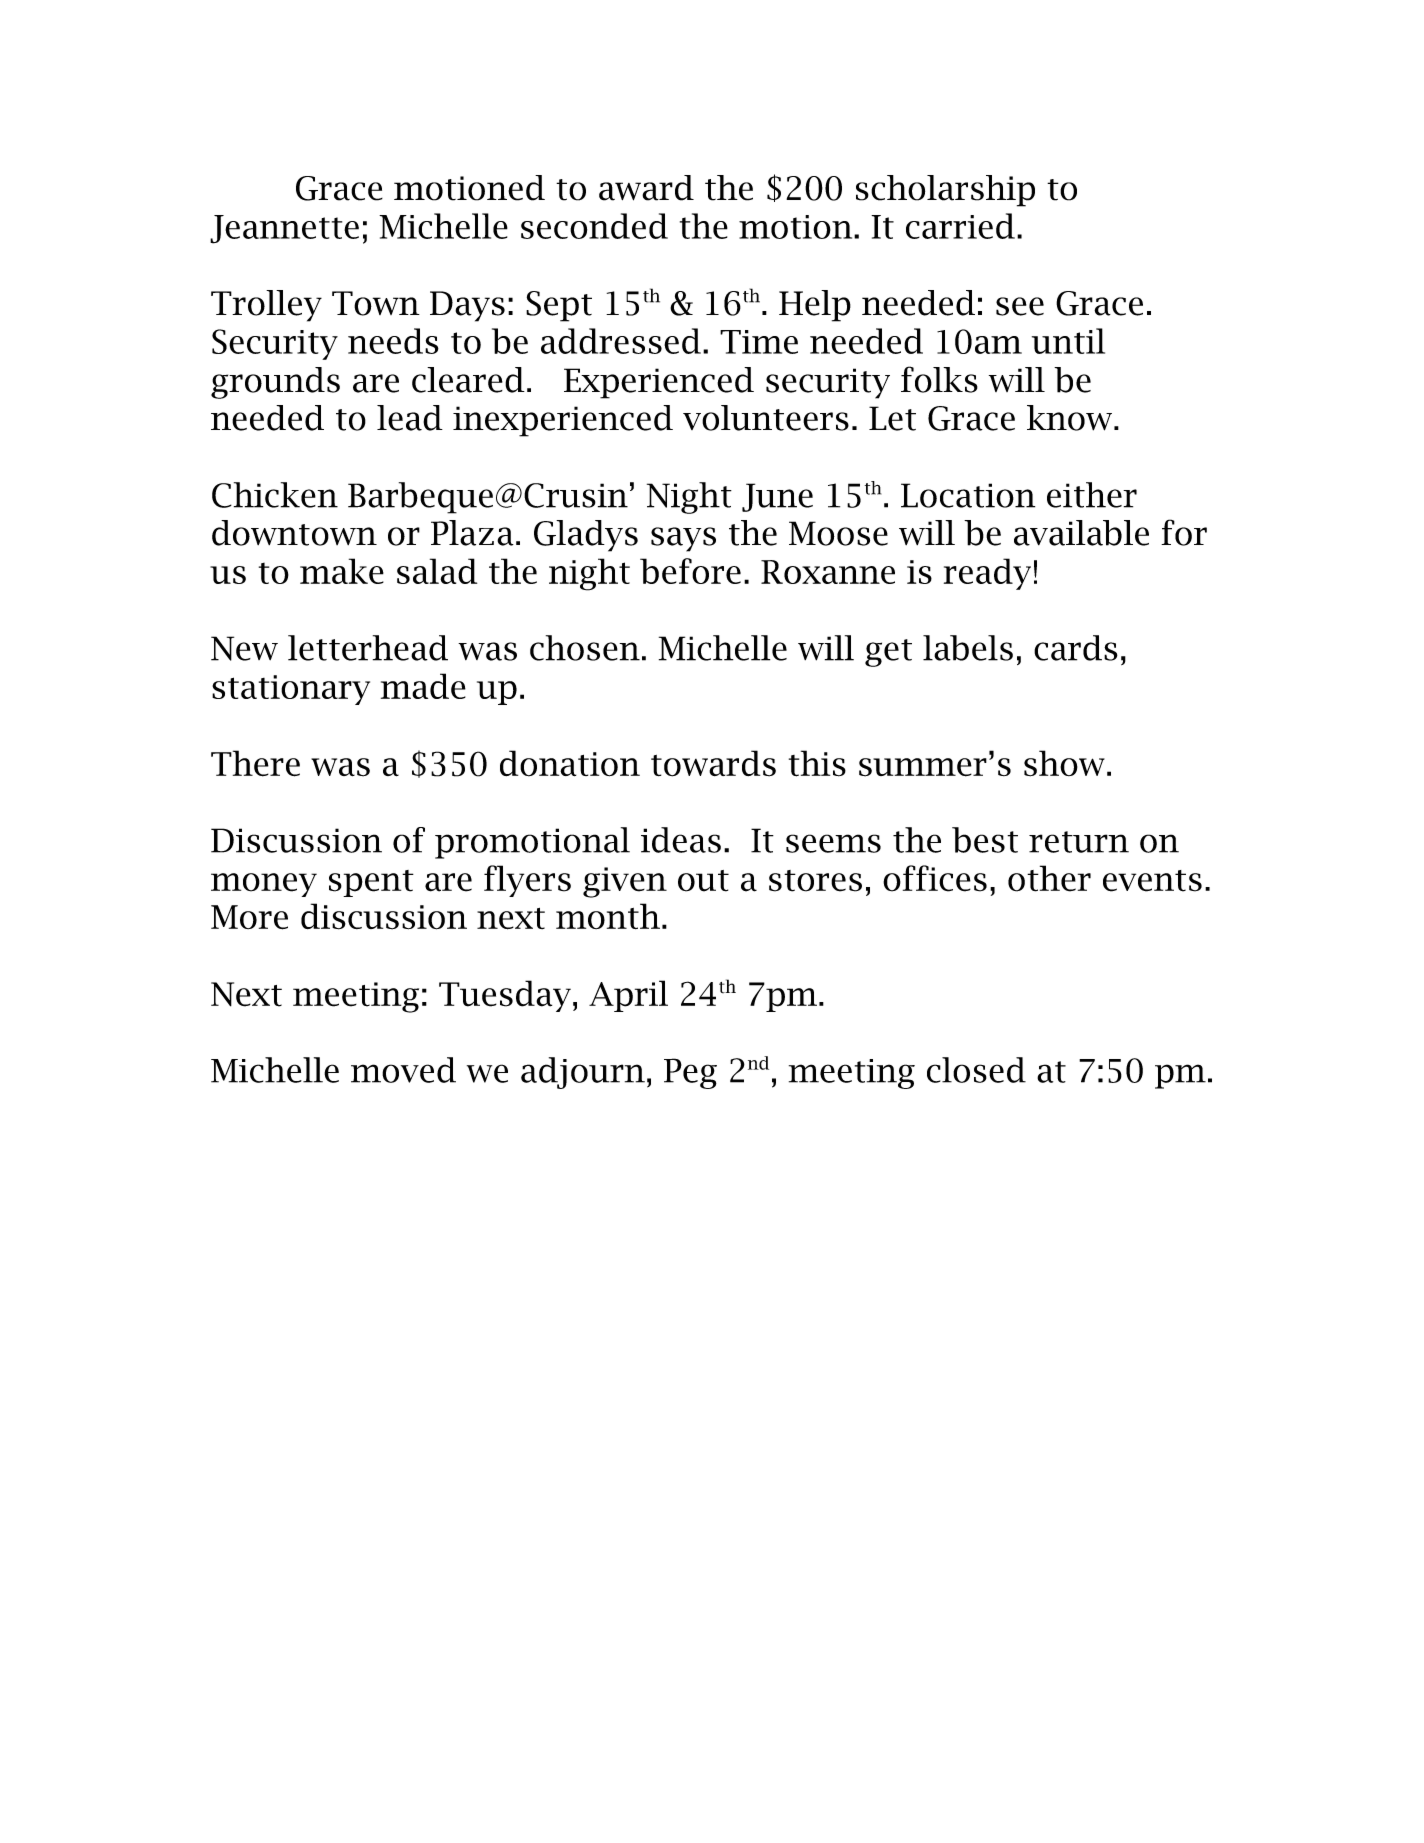 This page has height=1843, width=1424. I want to click on award, so click(646, 188).
